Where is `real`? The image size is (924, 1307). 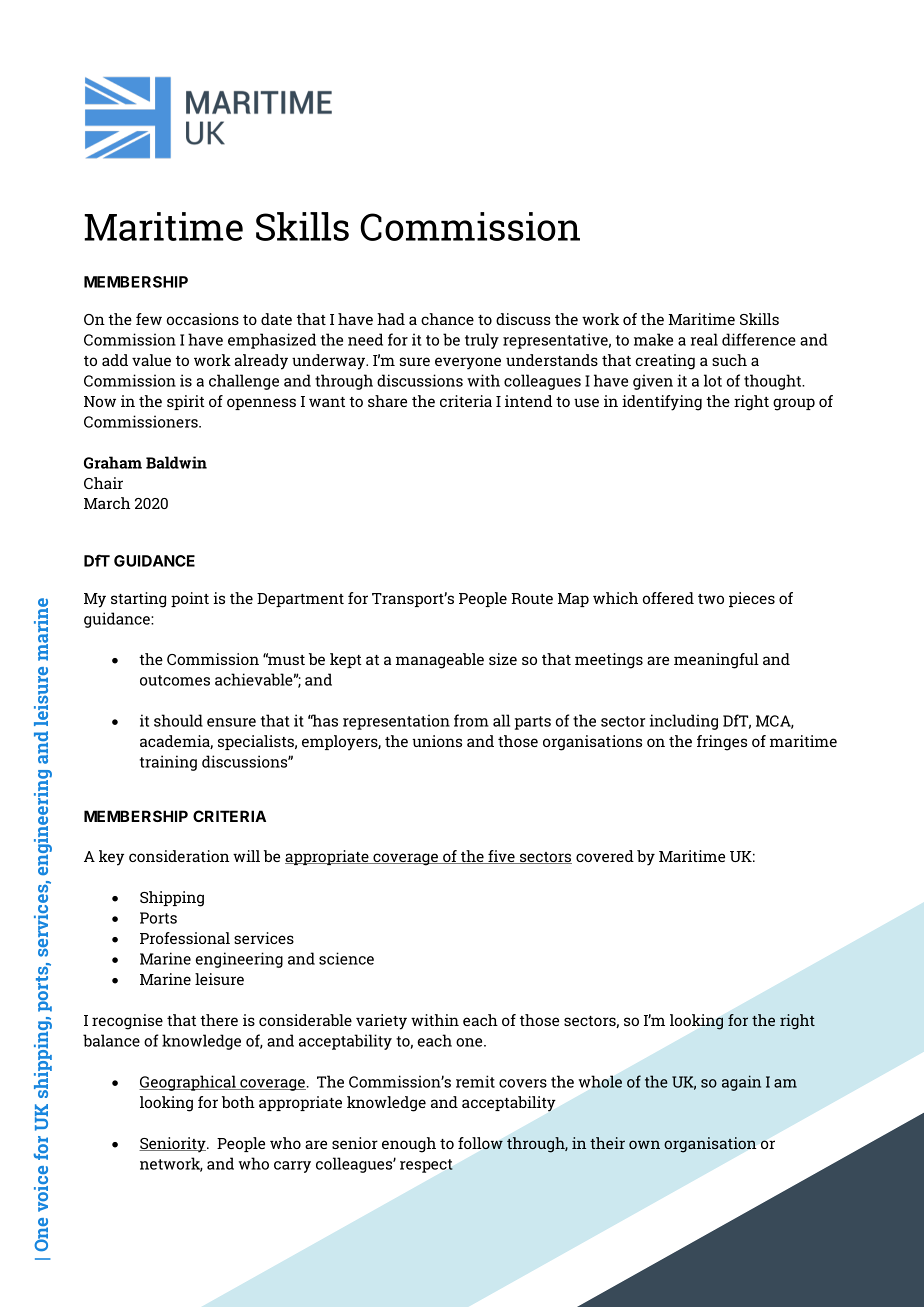
real is located at coordinates (704, 339).
